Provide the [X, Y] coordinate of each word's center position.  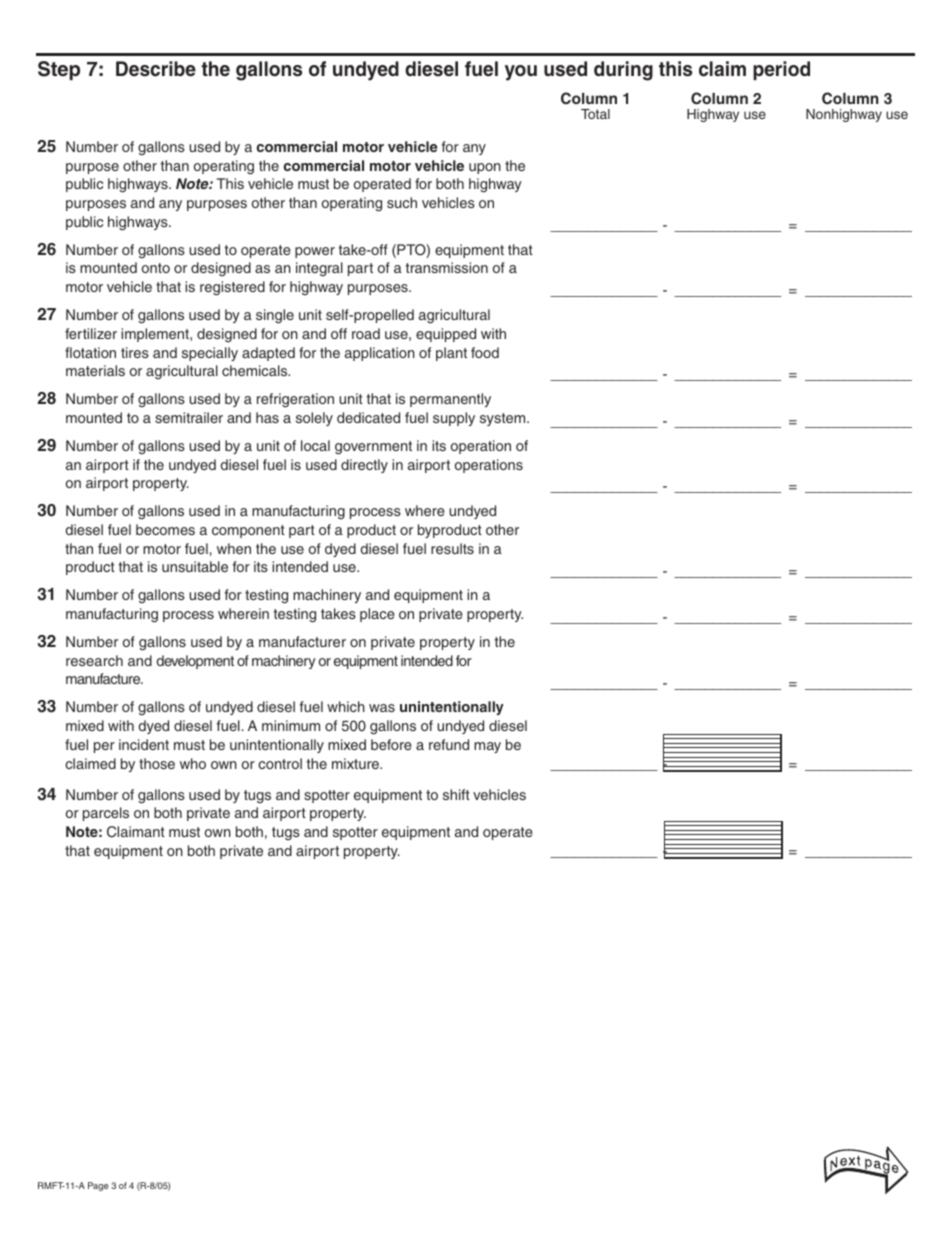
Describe [156, 69]
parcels [106, 814]
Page [98, 1186]
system [504, 419]
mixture [357, 763]
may [487, 747]
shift [456, 794]
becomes [165, 529]
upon [485, 168]
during [623, 71]
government [373, 448]
